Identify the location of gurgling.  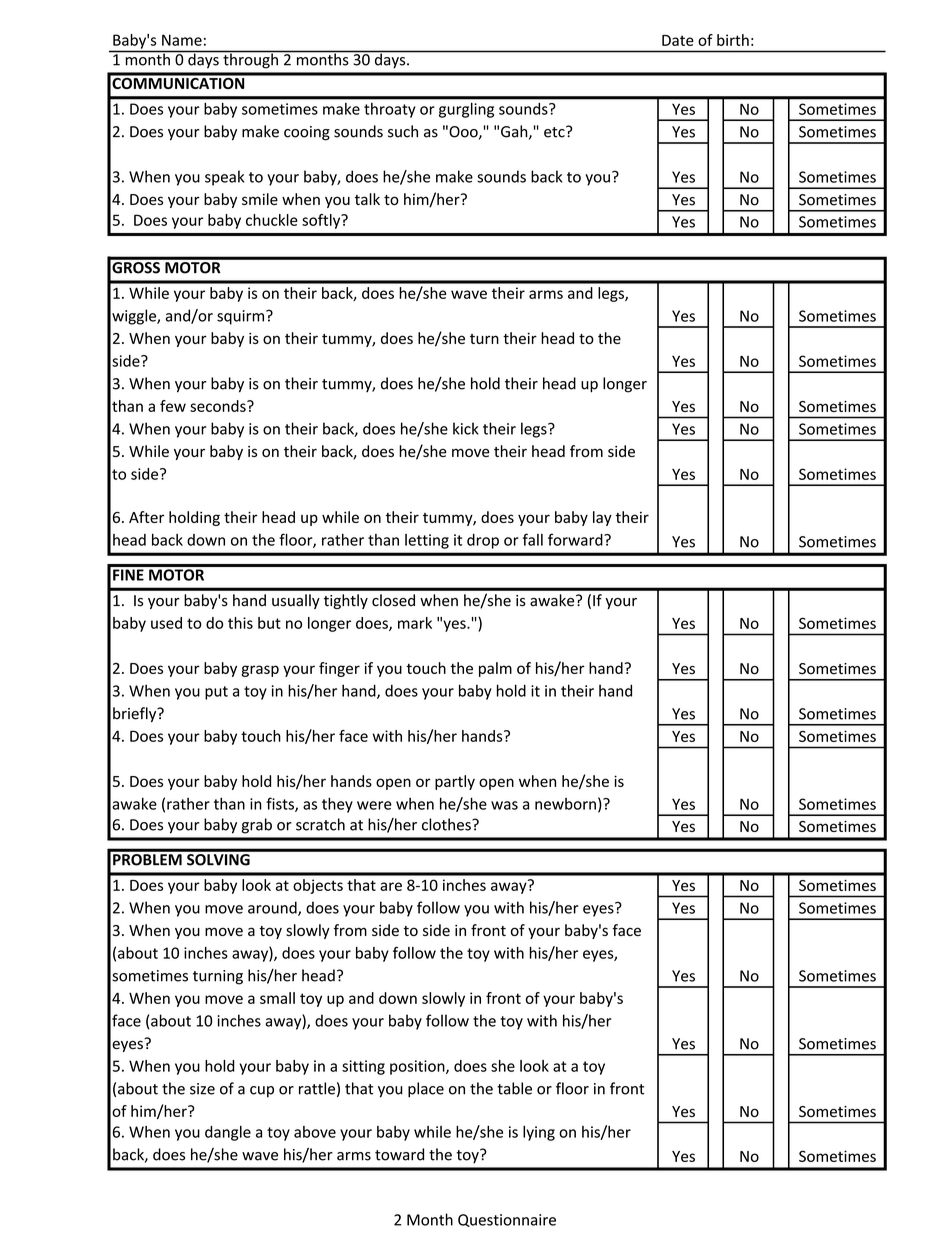
(466, 110).
